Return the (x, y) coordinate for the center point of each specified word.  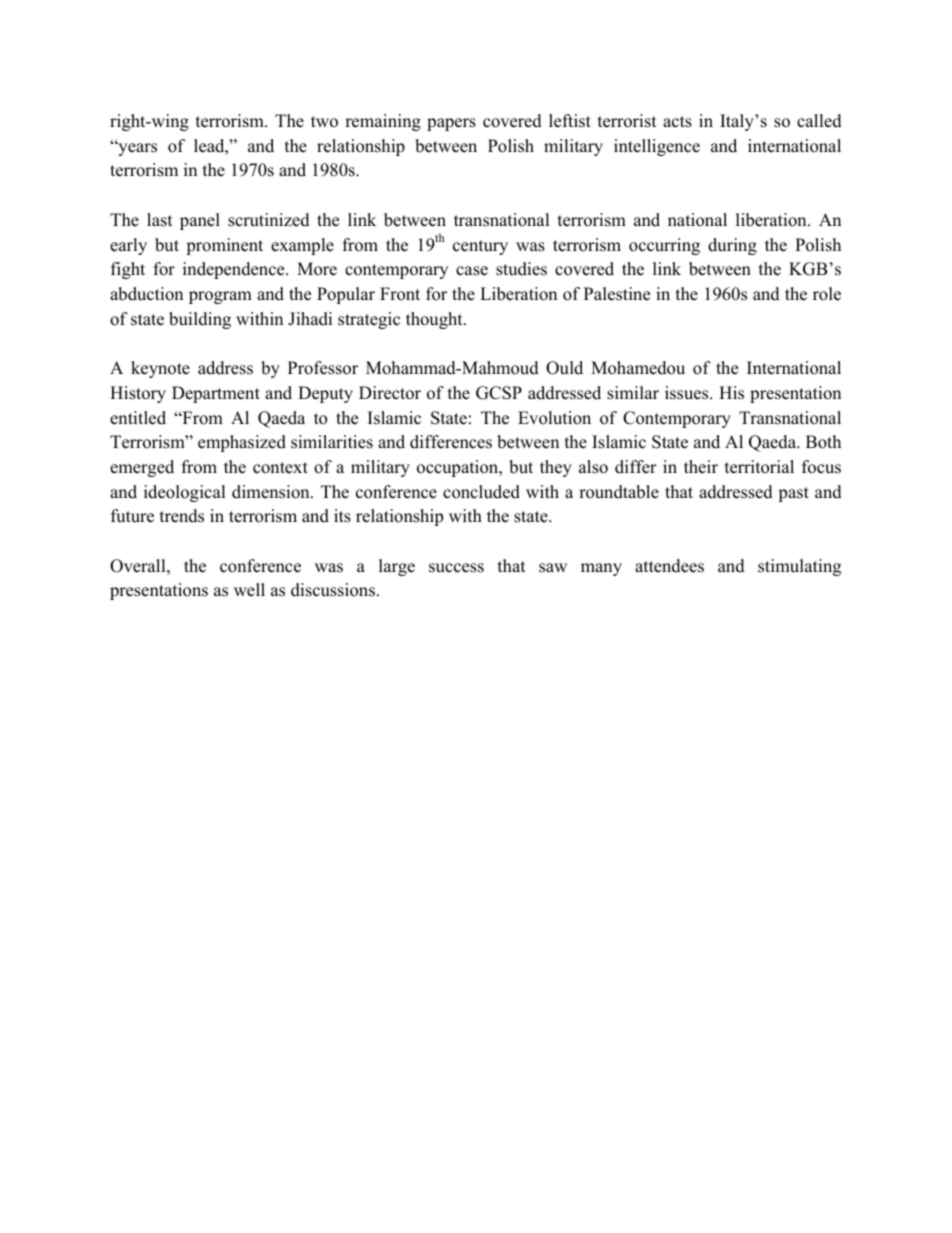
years (136, 149)
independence (235, 270)
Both (823, 442)
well (249, 590)
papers (451, 124)
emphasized (242, 443)
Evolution (554, 418)
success (456, 568)
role (827, 294)
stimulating (799, 567)
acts (677, 122)
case (472, 271)
